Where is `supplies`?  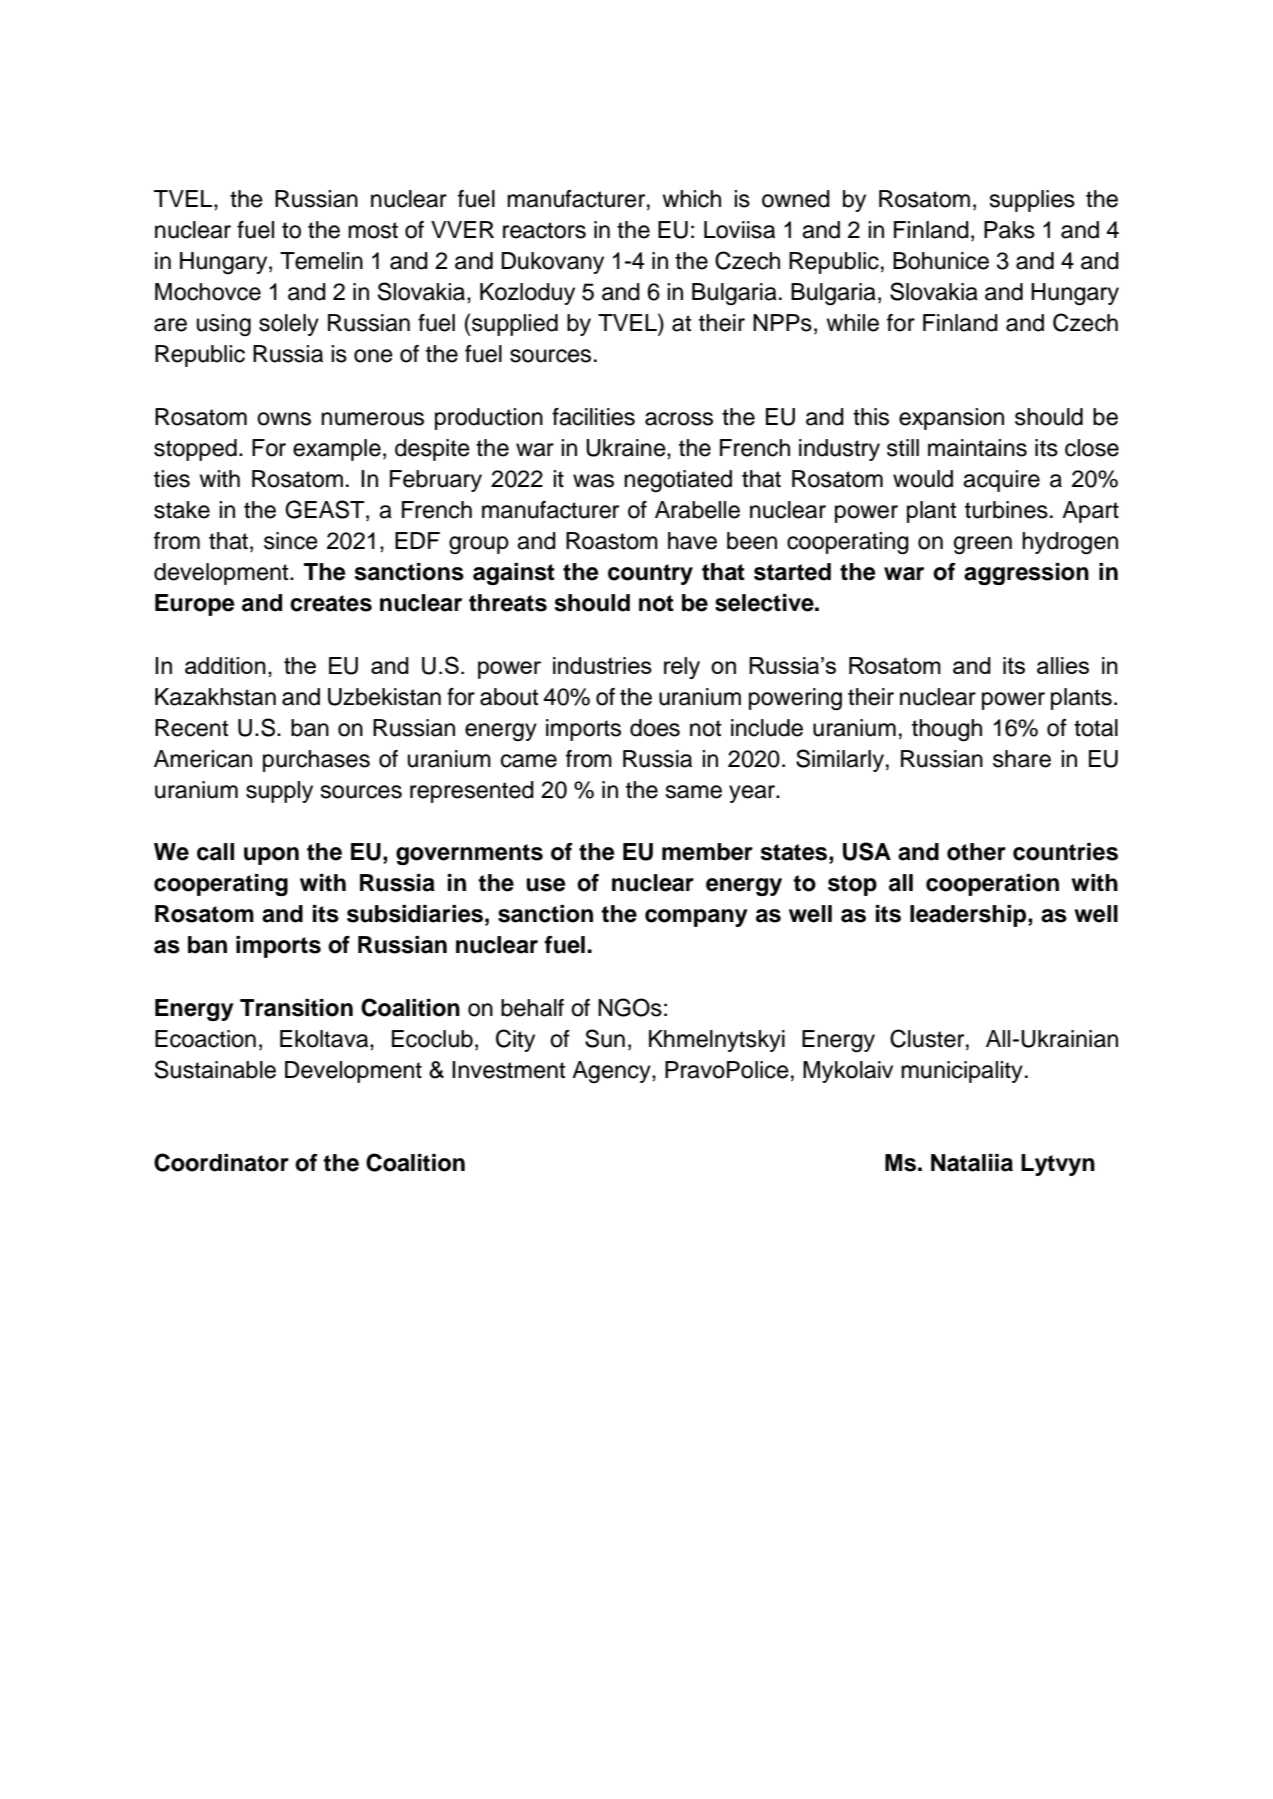 supplies is located at coordinates (1032, 201).
